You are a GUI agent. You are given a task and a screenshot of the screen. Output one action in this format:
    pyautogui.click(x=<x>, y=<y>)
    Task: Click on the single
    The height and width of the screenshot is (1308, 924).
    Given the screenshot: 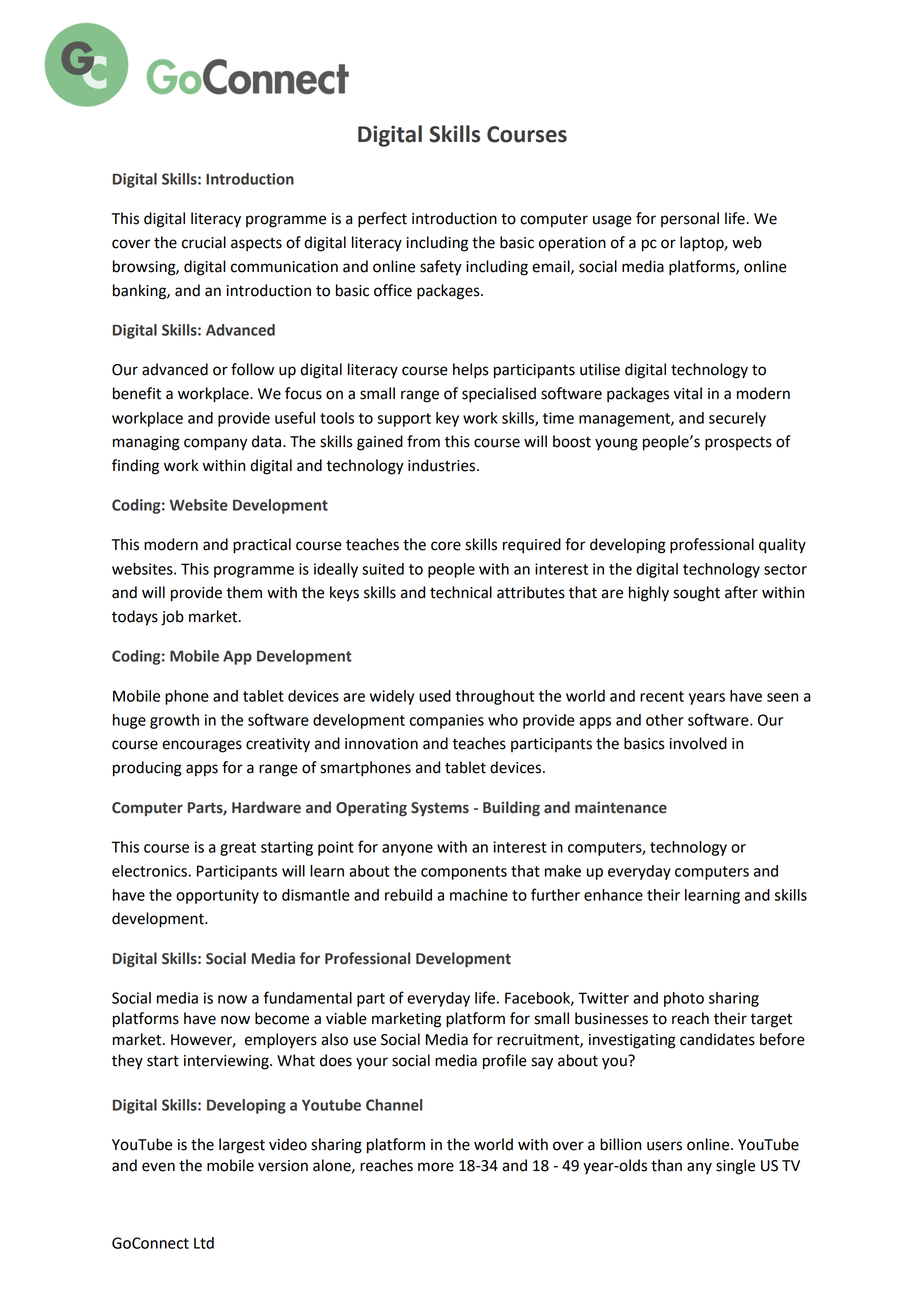 What is the action you would take?
    pyautogui.click(x=735, y=1167)
